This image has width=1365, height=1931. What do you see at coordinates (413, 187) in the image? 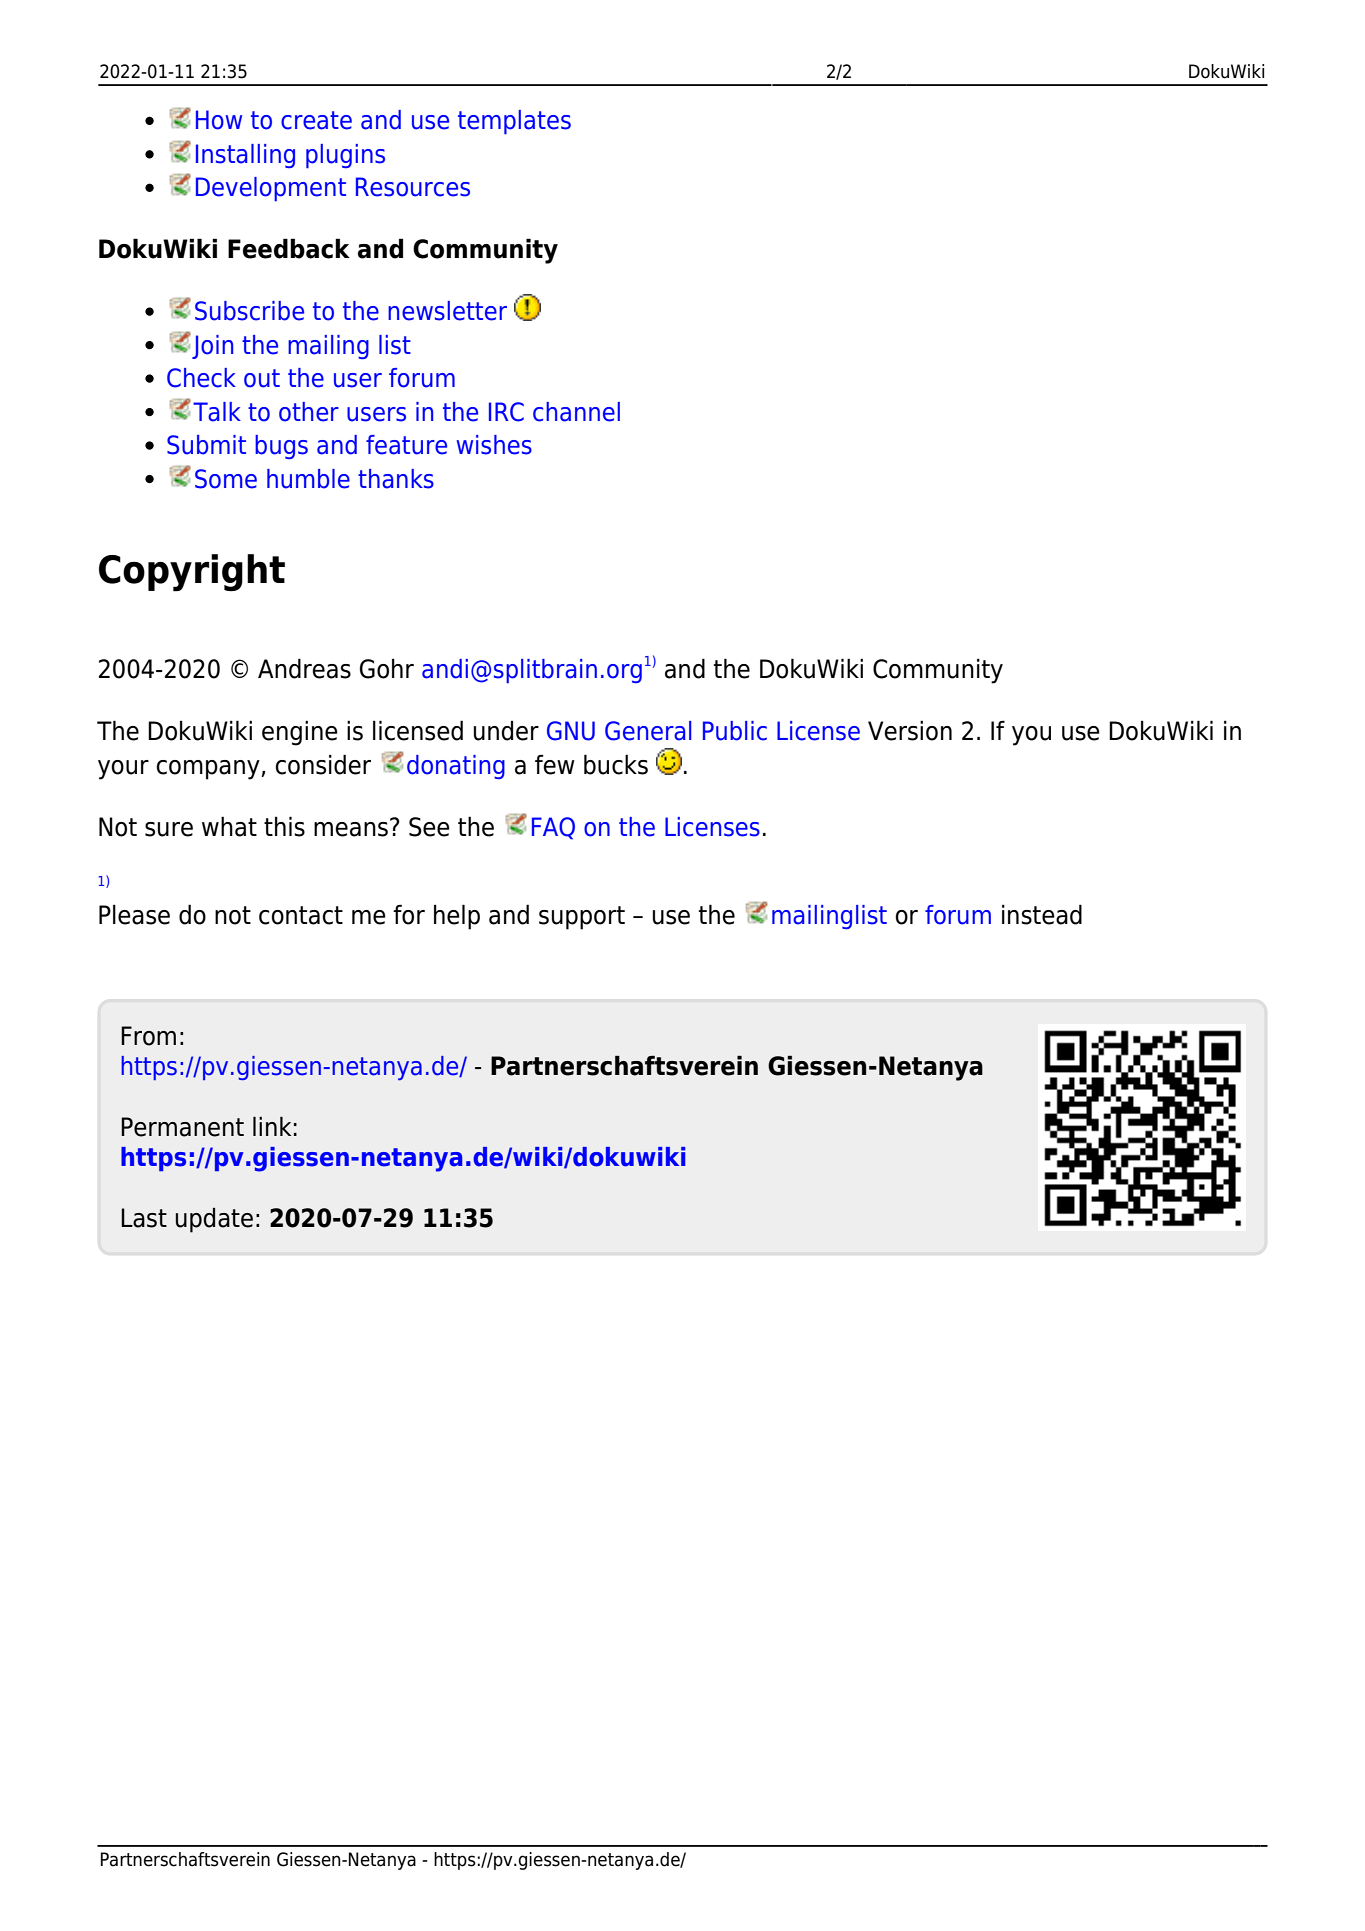
I see `Resources` at bounding box center [413, 187].
